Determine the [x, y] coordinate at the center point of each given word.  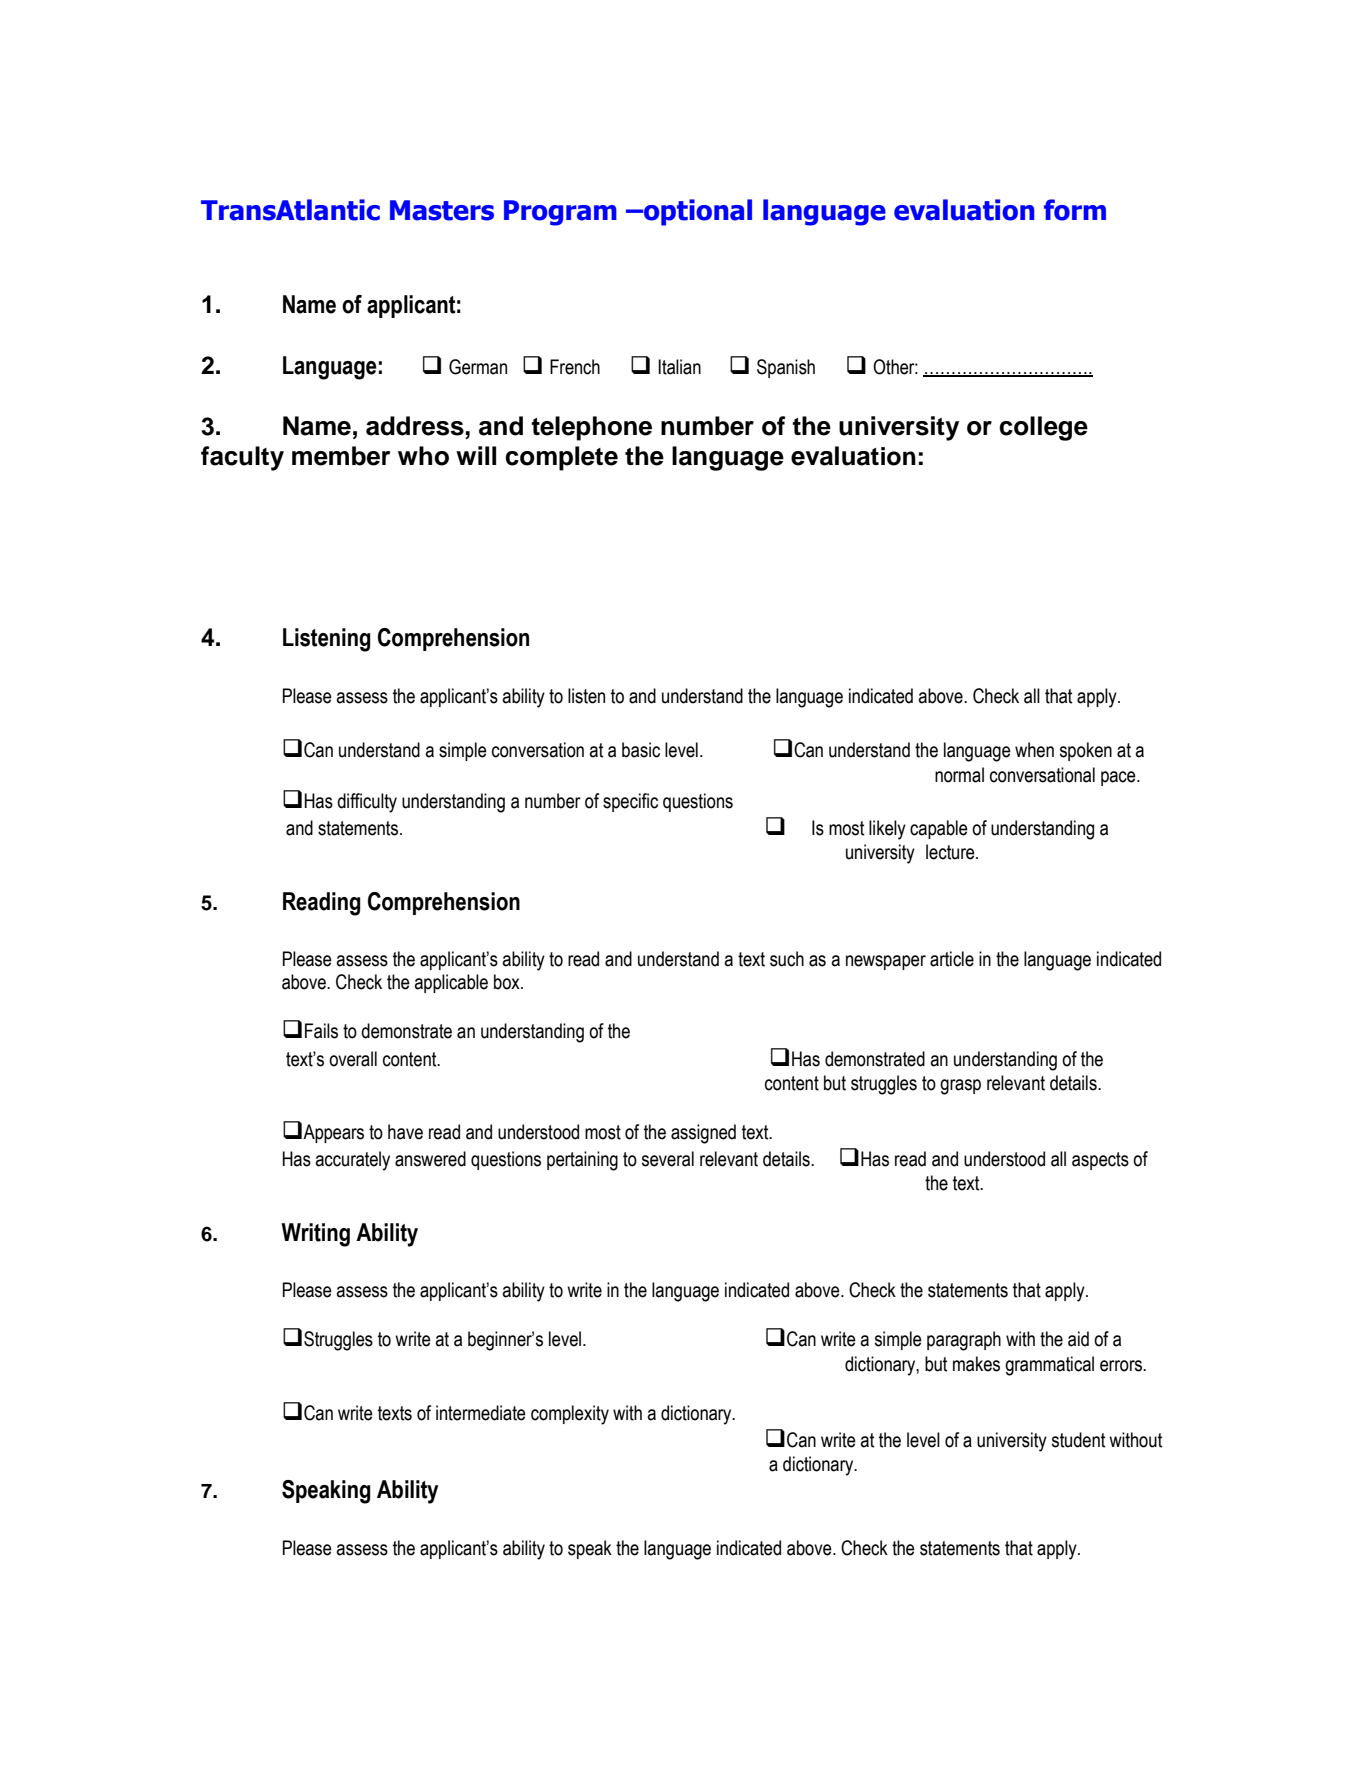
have [405, 1132]
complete [561, 458]
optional [697, 212]
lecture [951, 852]
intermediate [481, 1413]
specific [630, 802]
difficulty [367, 803]
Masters [442, 210]
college [1043, 428]
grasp [960, 1087]
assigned [703, 1134]
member [341, 456]
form [1075, 210]
